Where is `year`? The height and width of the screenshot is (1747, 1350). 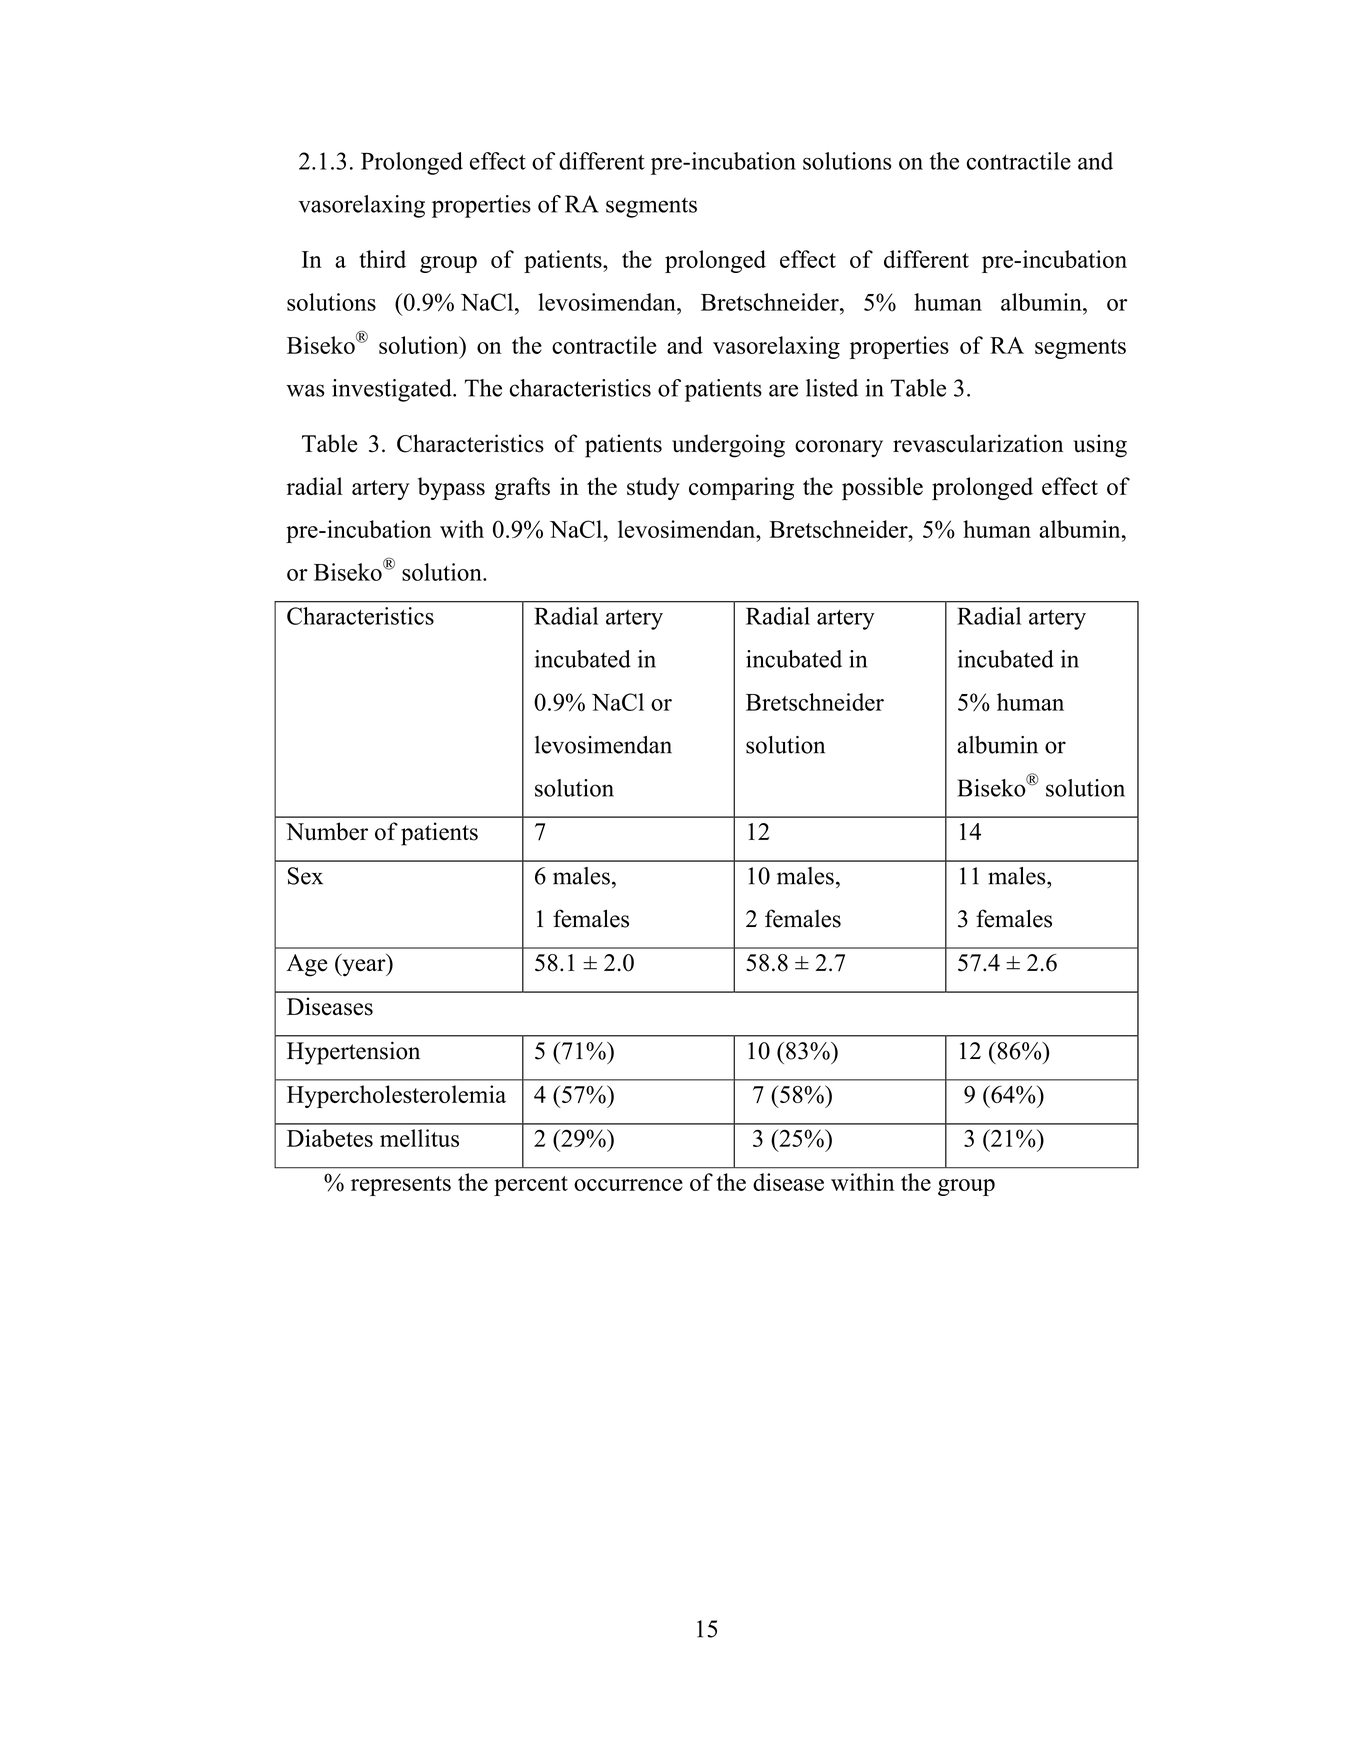 year is located at coordinates (364, 968).
